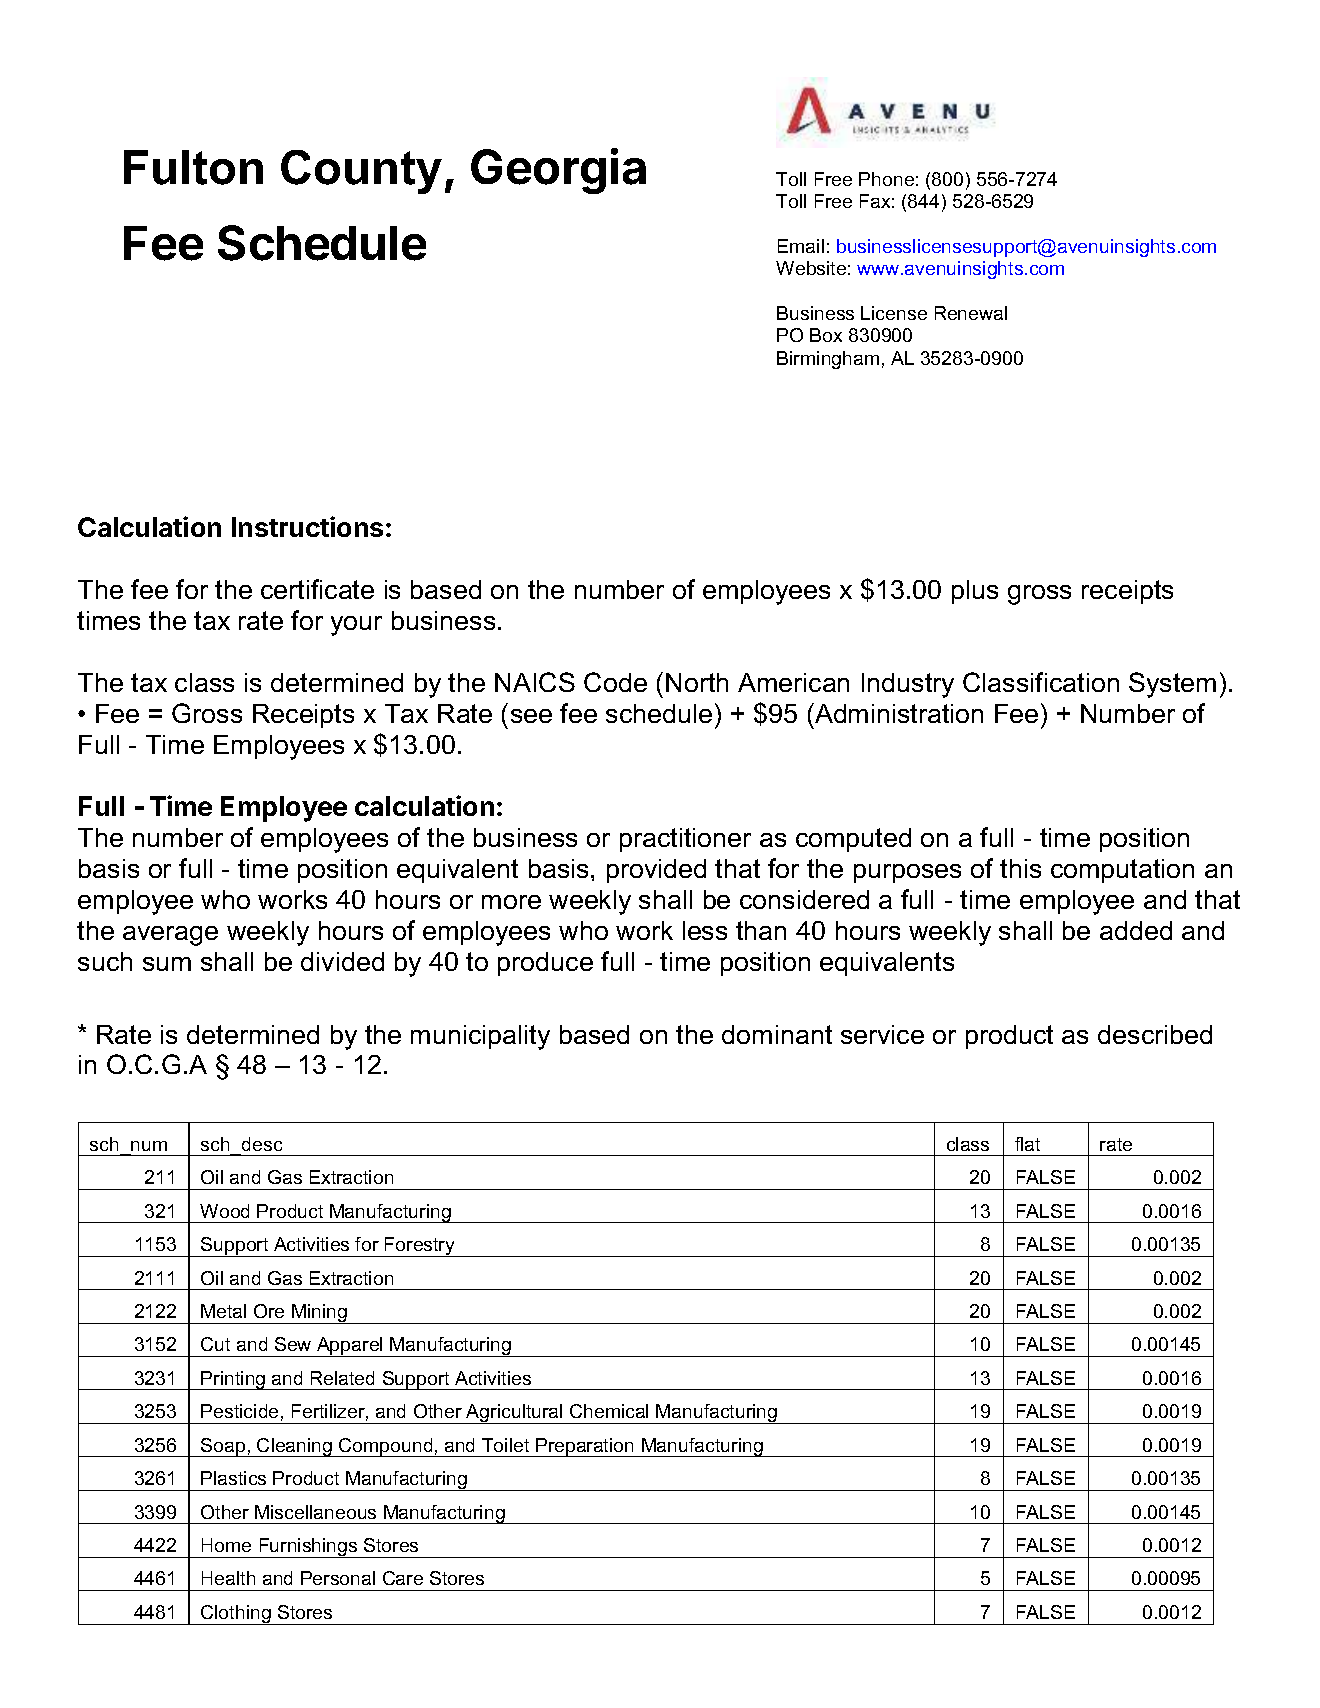 The width and height of the document is (1320, 1708). Describe the element at coordinates (971, 313) in the document. I see `Renewal` at that location.
